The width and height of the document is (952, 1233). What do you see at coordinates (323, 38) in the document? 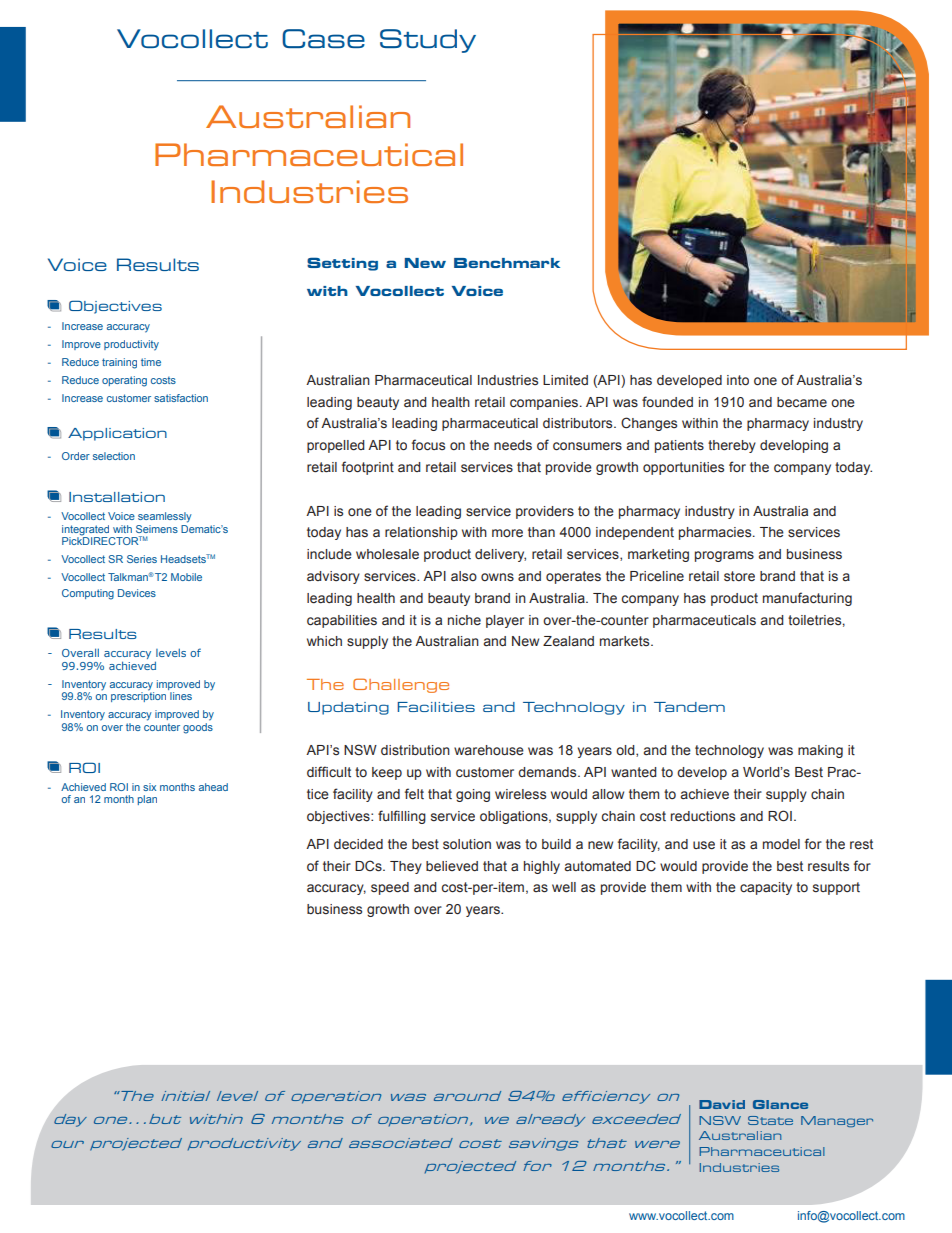
I see `Case` at bounding box center [323, 38].
